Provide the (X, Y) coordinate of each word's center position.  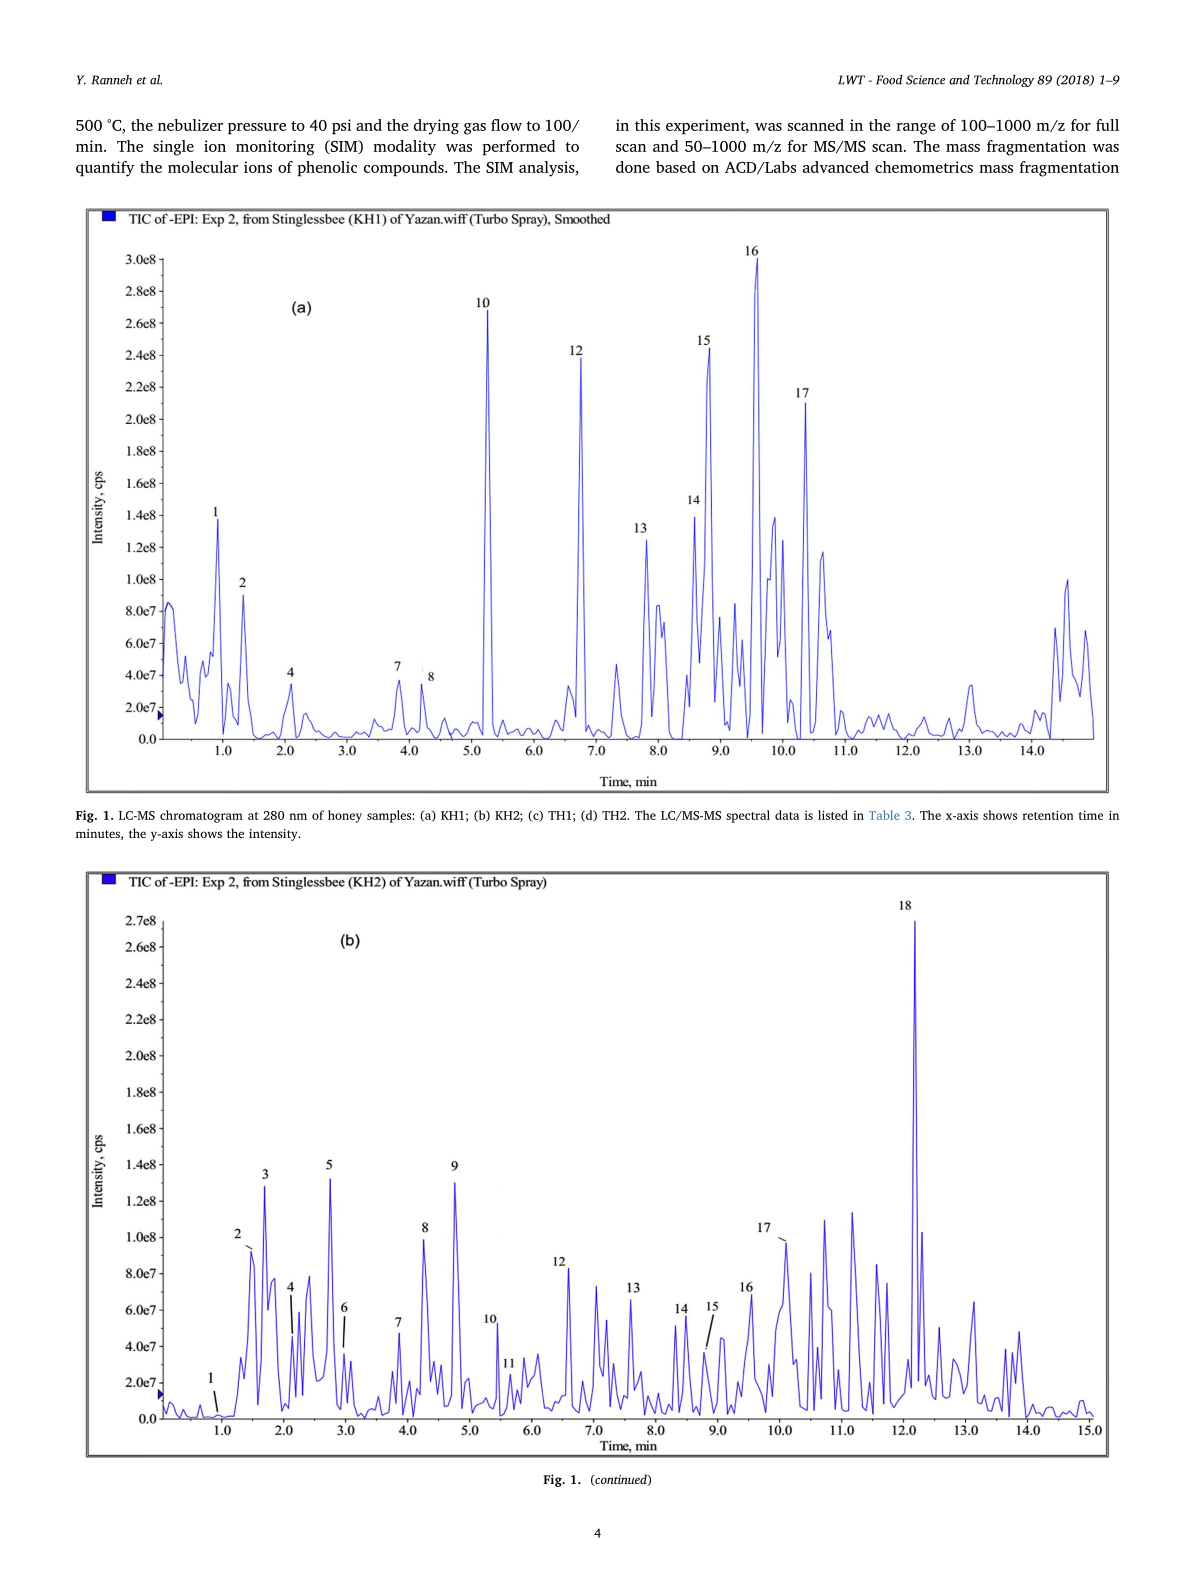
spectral (748, 816)
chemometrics (924, 167)
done (633, 167)
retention (1047, 815)
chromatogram (201, 816)
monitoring (275, 148)
